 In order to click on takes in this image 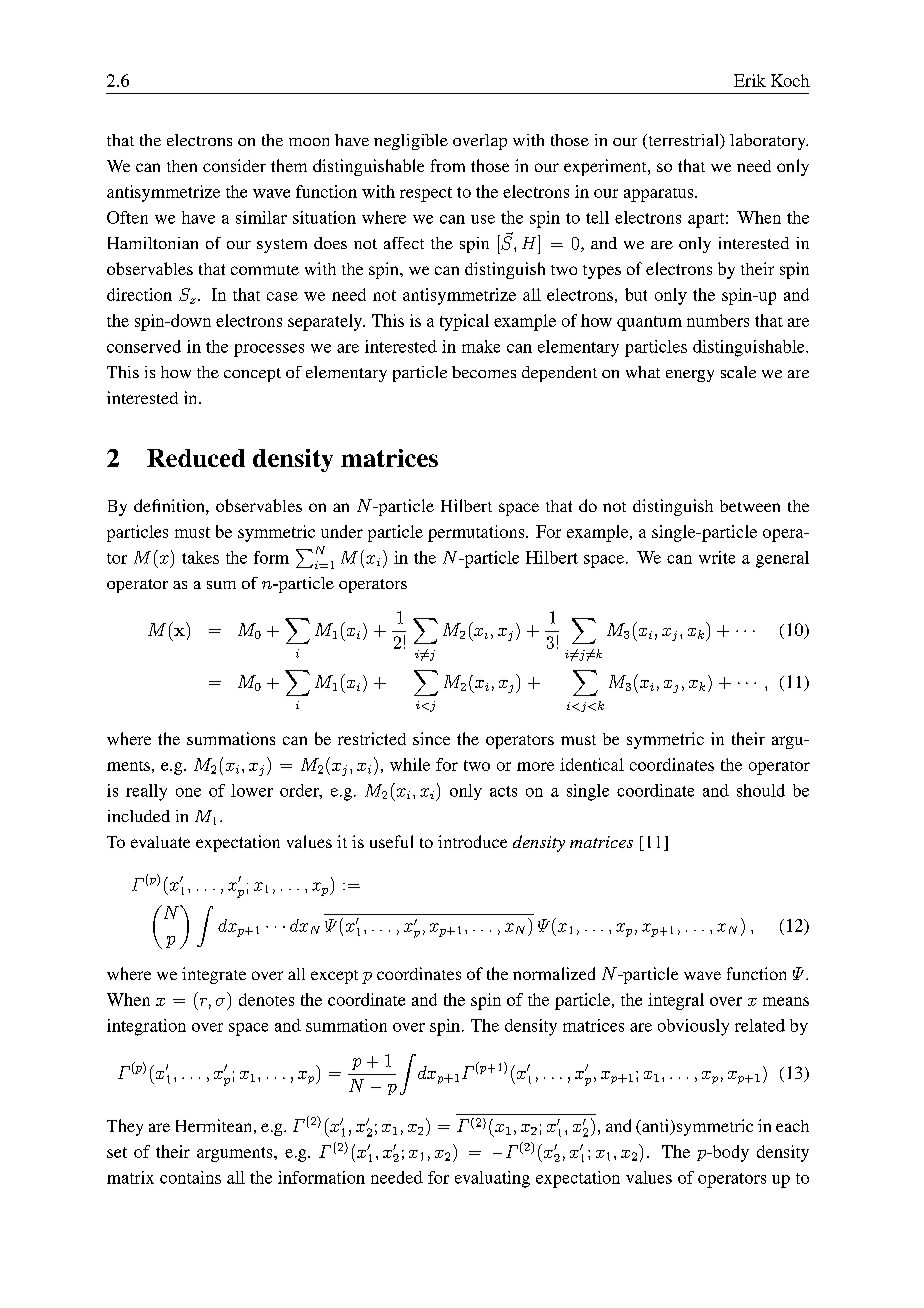, I will do `click(200, 557)`.
